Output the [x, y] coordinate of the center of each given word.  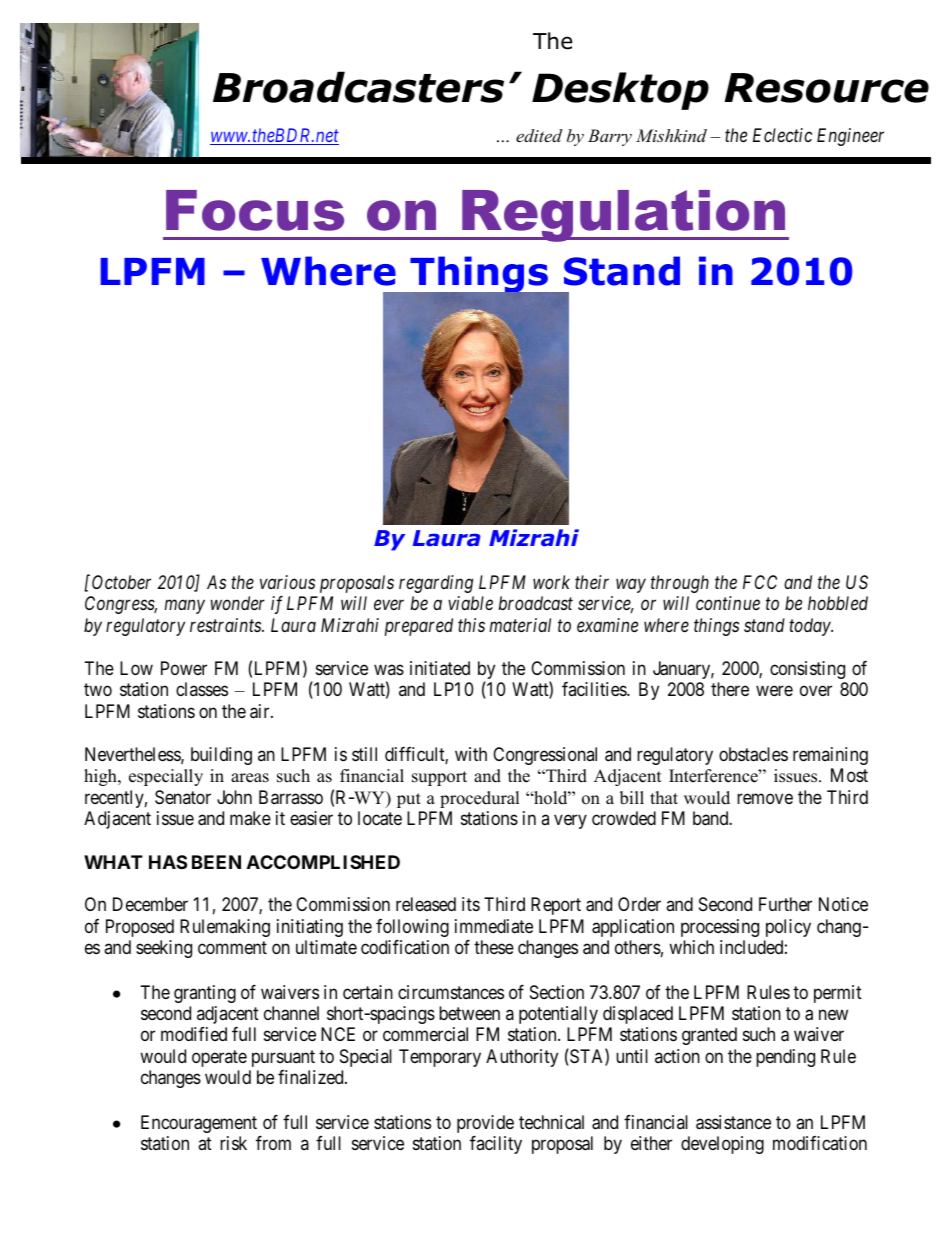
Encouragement [199, 1124]
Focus [255, 210]
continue [728, 603]
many [185, 607]
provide [485, 1124]
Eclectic [782, 135]
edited [539, 135]
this [471, 625]
